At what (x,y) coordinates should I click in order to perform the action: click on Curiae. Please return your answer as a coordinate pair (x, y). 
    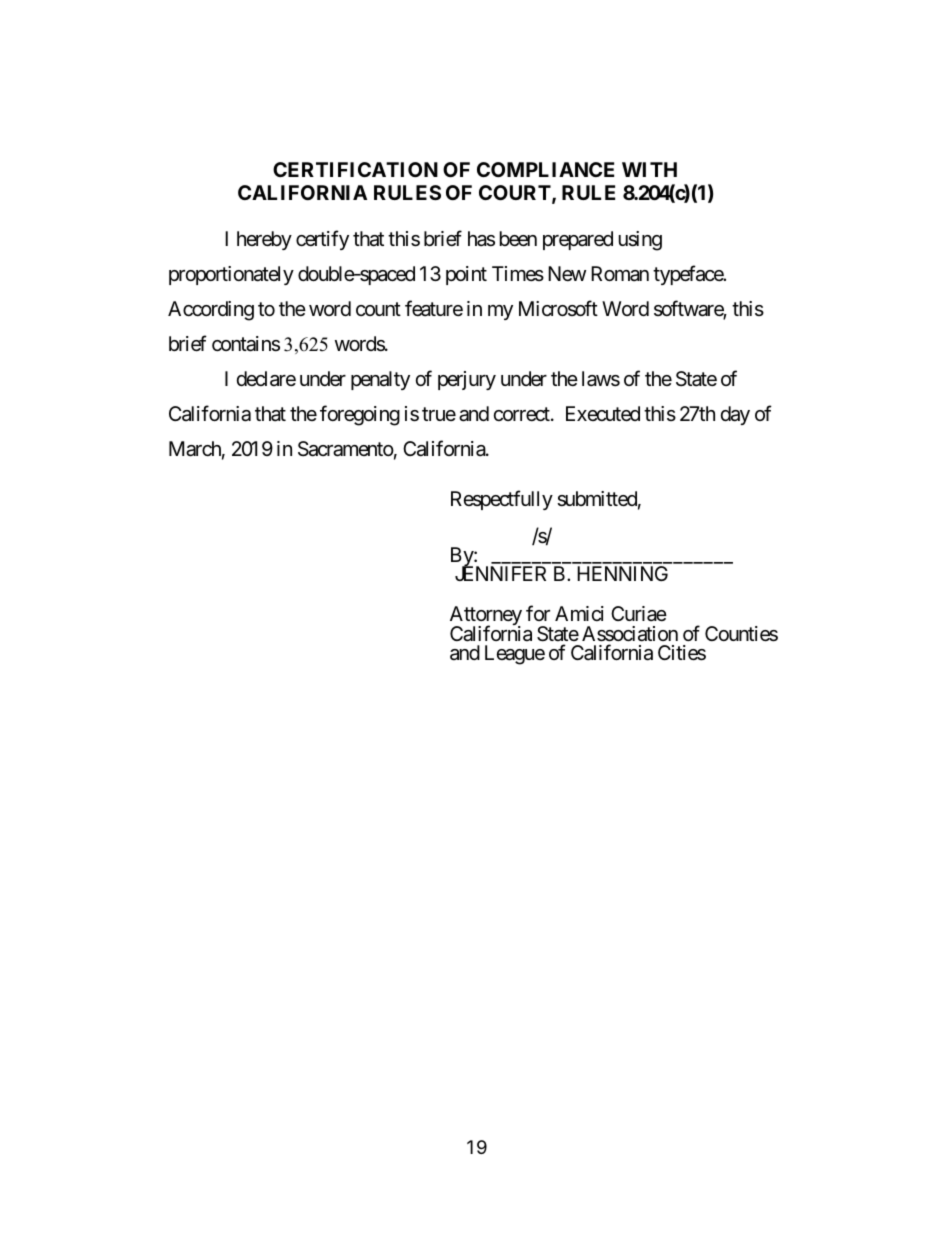
    Looking at the image, I should click on (639, 614).
